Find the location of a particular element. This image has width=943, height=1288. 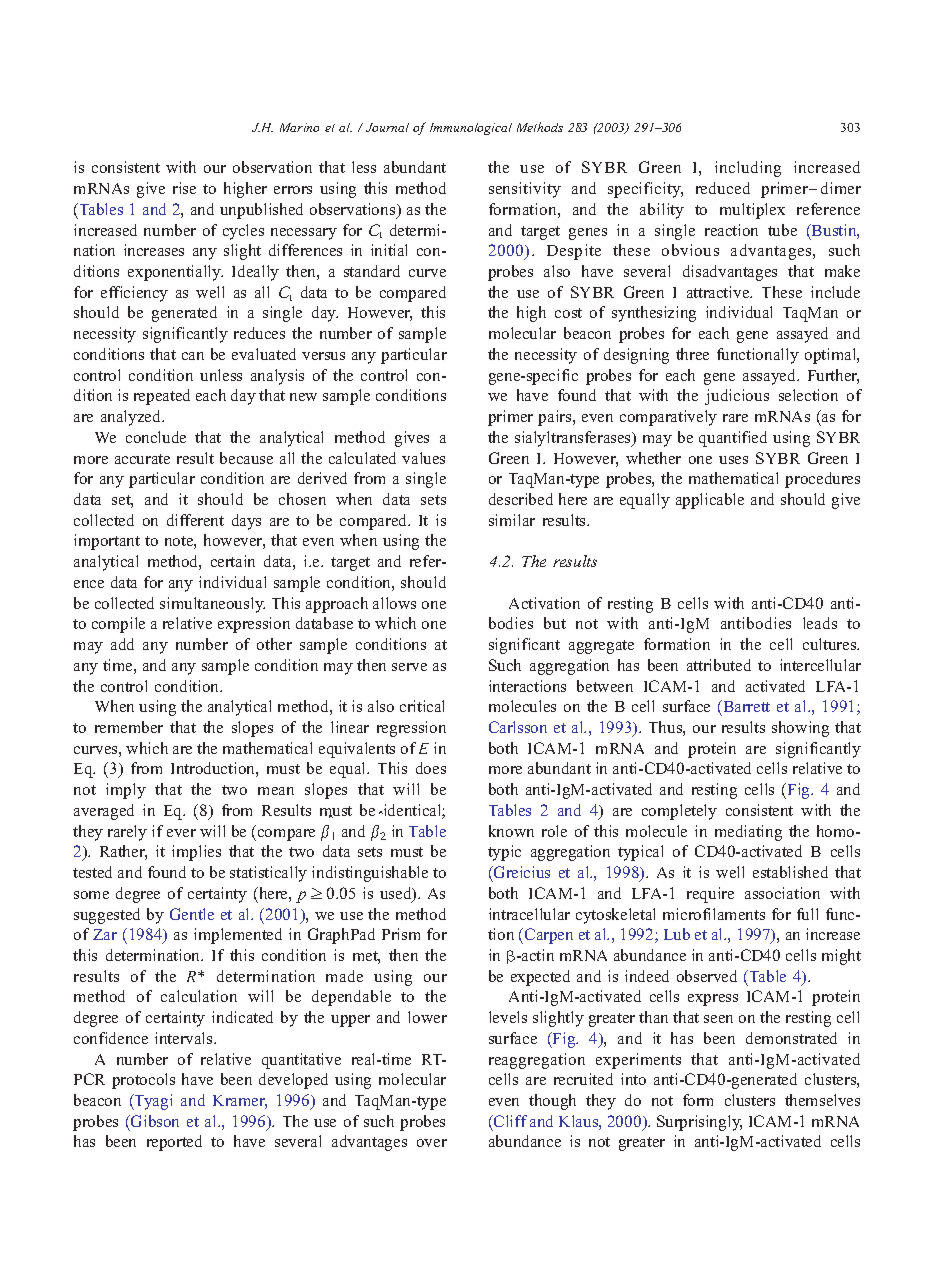

reported is located at coordinates (174, 1143).
